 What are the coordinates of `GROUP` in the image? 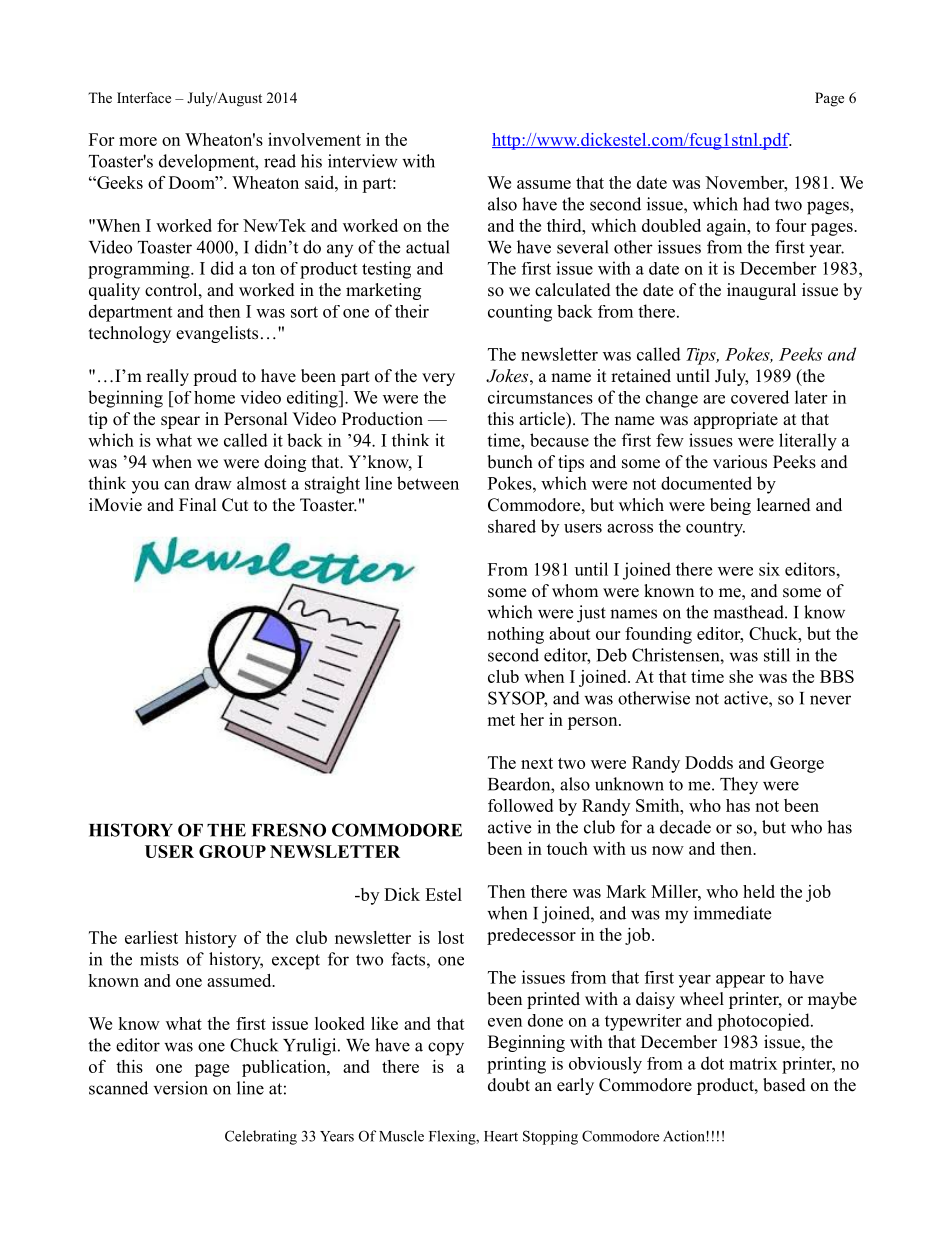 It's located at (232, 851).
